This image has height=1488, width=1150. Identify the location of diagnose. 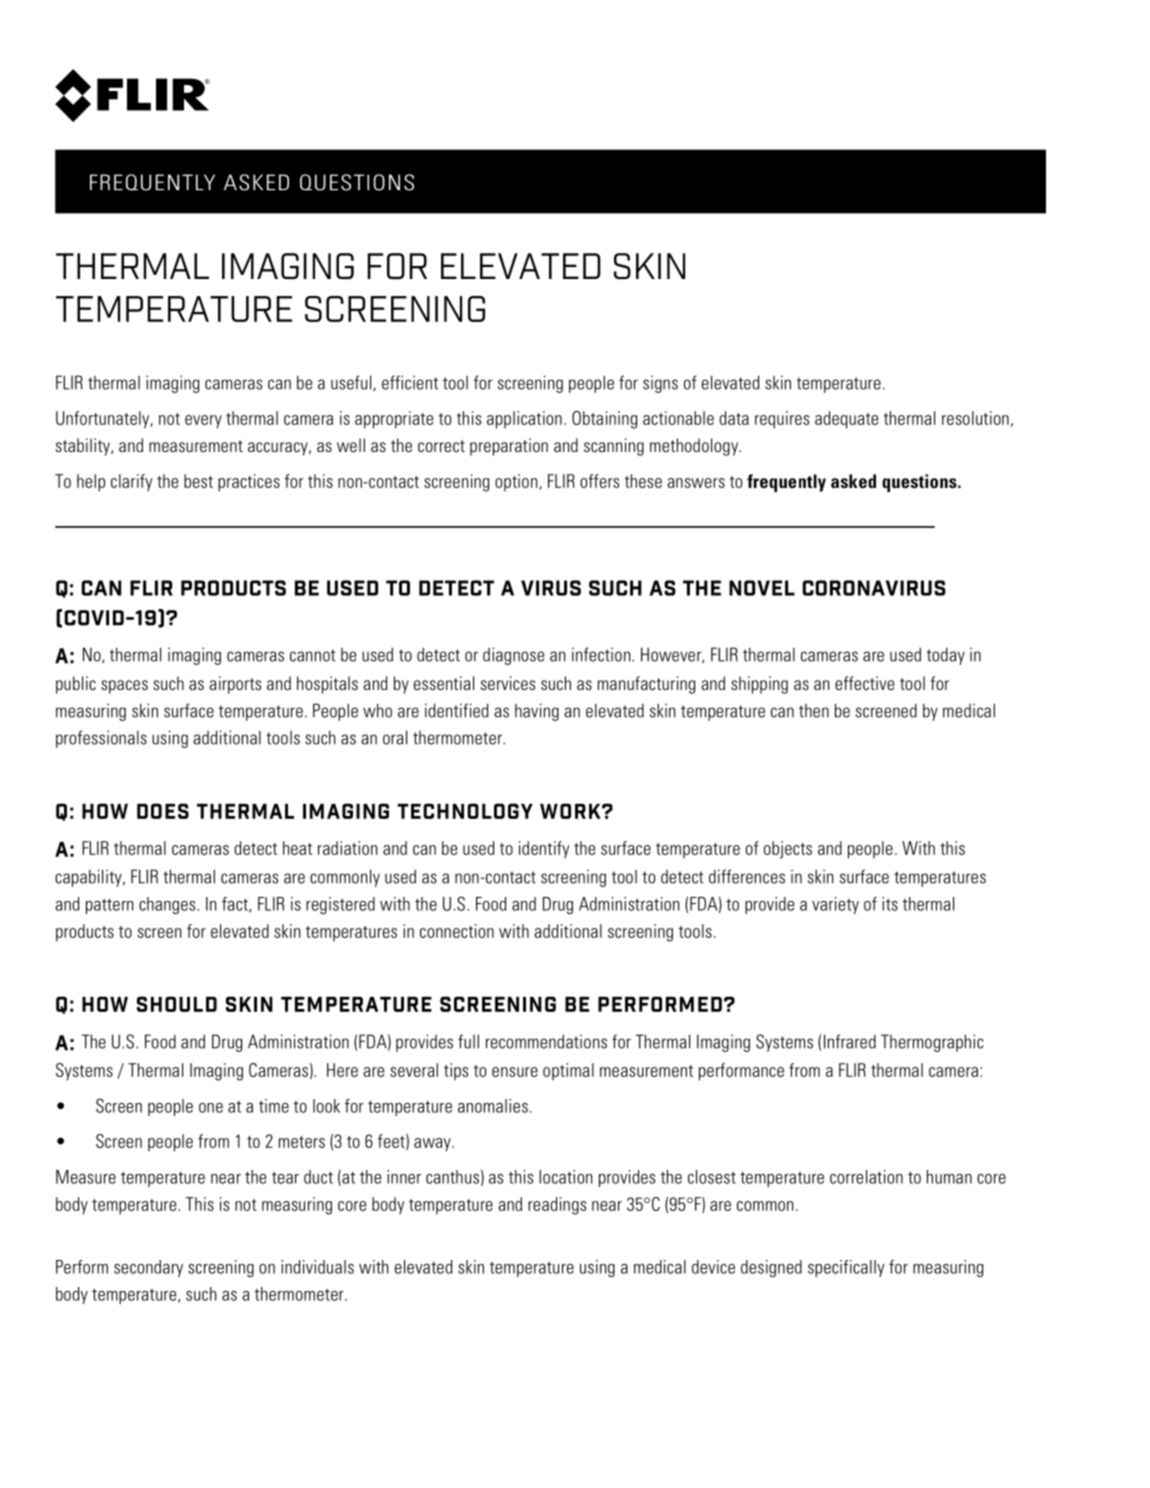
(513, 656).
